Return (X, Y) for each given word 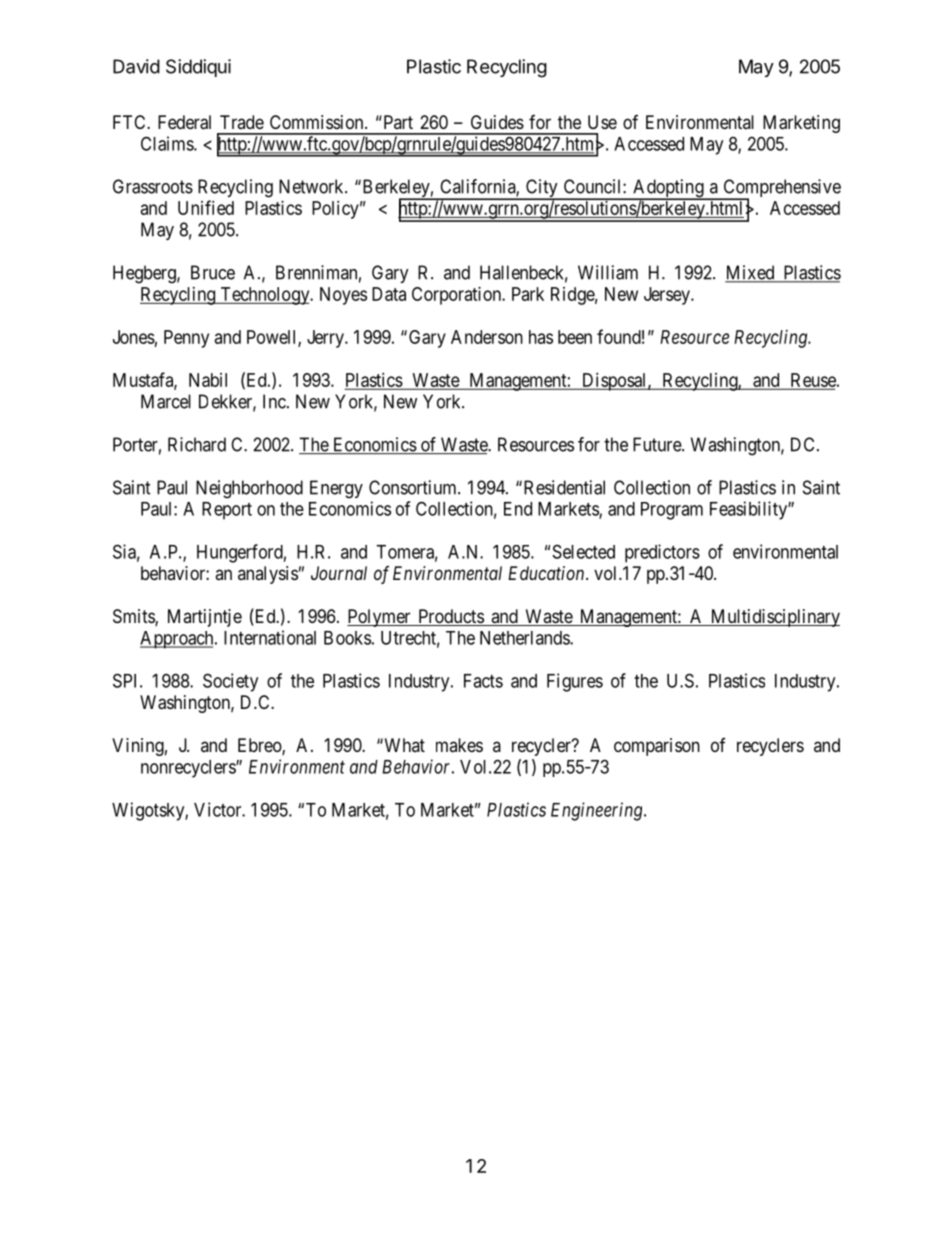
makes (459, 745)
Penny (186, 339)
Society (230, 682)
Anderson (487, 337)
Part (397, 122)
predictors (662, 553)
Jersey (668, 296)
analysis (268, 575)
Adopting (668, 189)
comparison (657, 747)
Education (547, 573)
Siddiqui (198, 68)
